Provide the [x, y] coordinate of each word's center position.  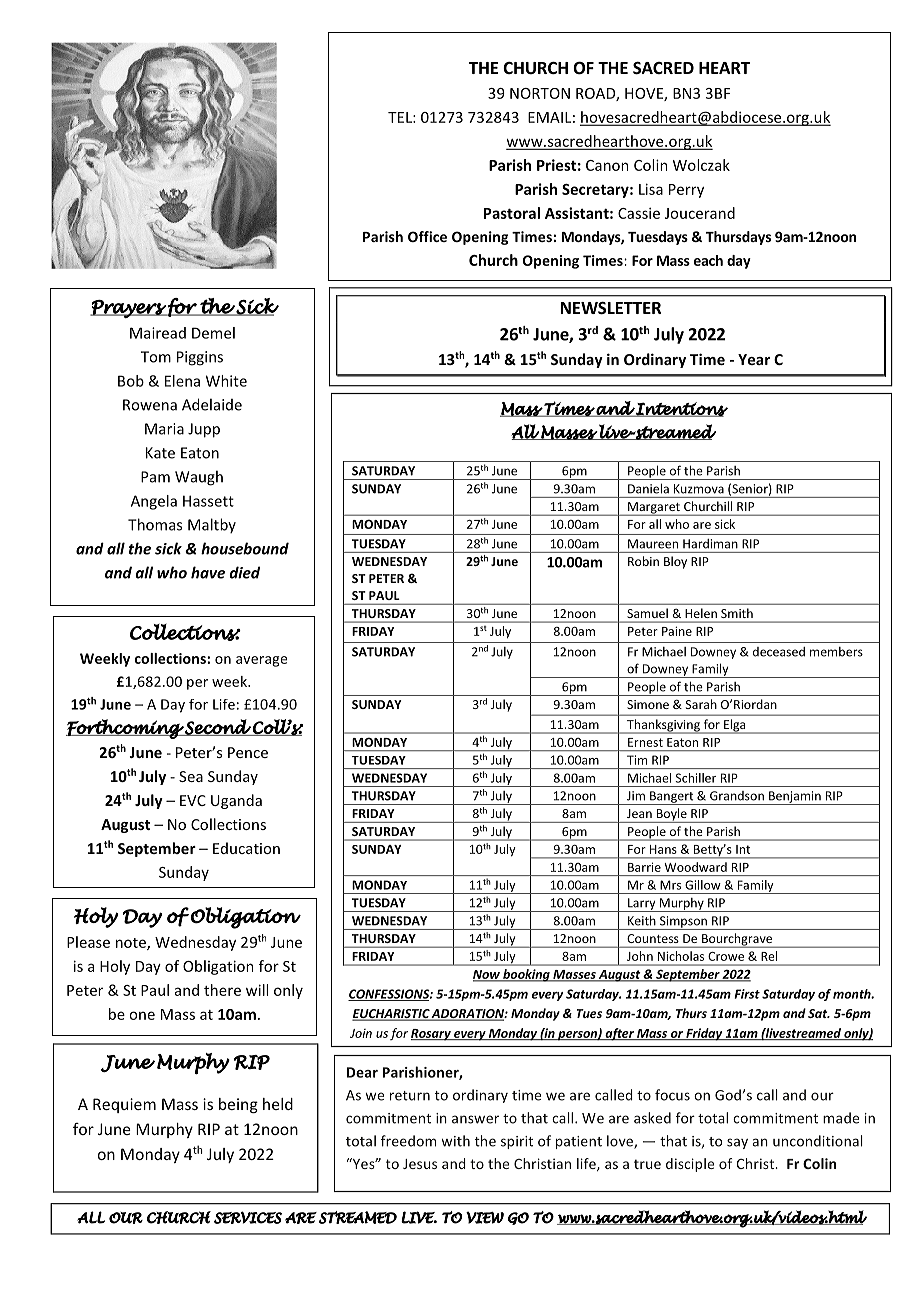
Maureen [653, 544]
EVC [193, 800]
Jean [639, 813]
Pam [155, 477]
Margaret [654, 509]
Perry [686, 191]
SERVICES [248, 1217]
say [737, 1143]
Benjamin [795, 798]
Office [427, 236]
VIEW [485, 1217]
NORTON [540, 93]
